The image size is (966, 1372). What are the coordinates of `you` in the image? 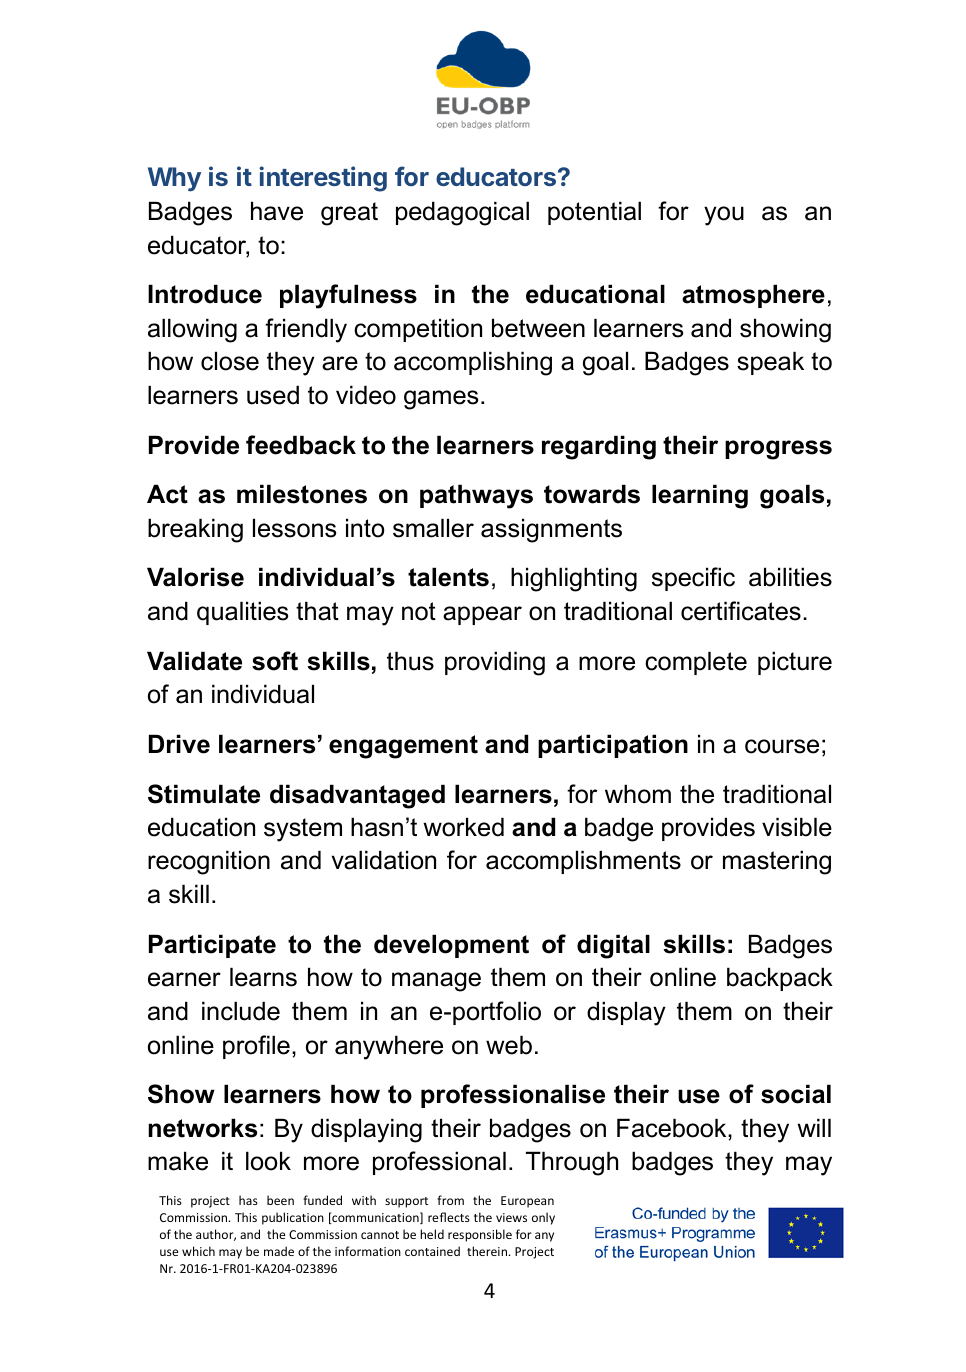 It's located at (724, 216).
